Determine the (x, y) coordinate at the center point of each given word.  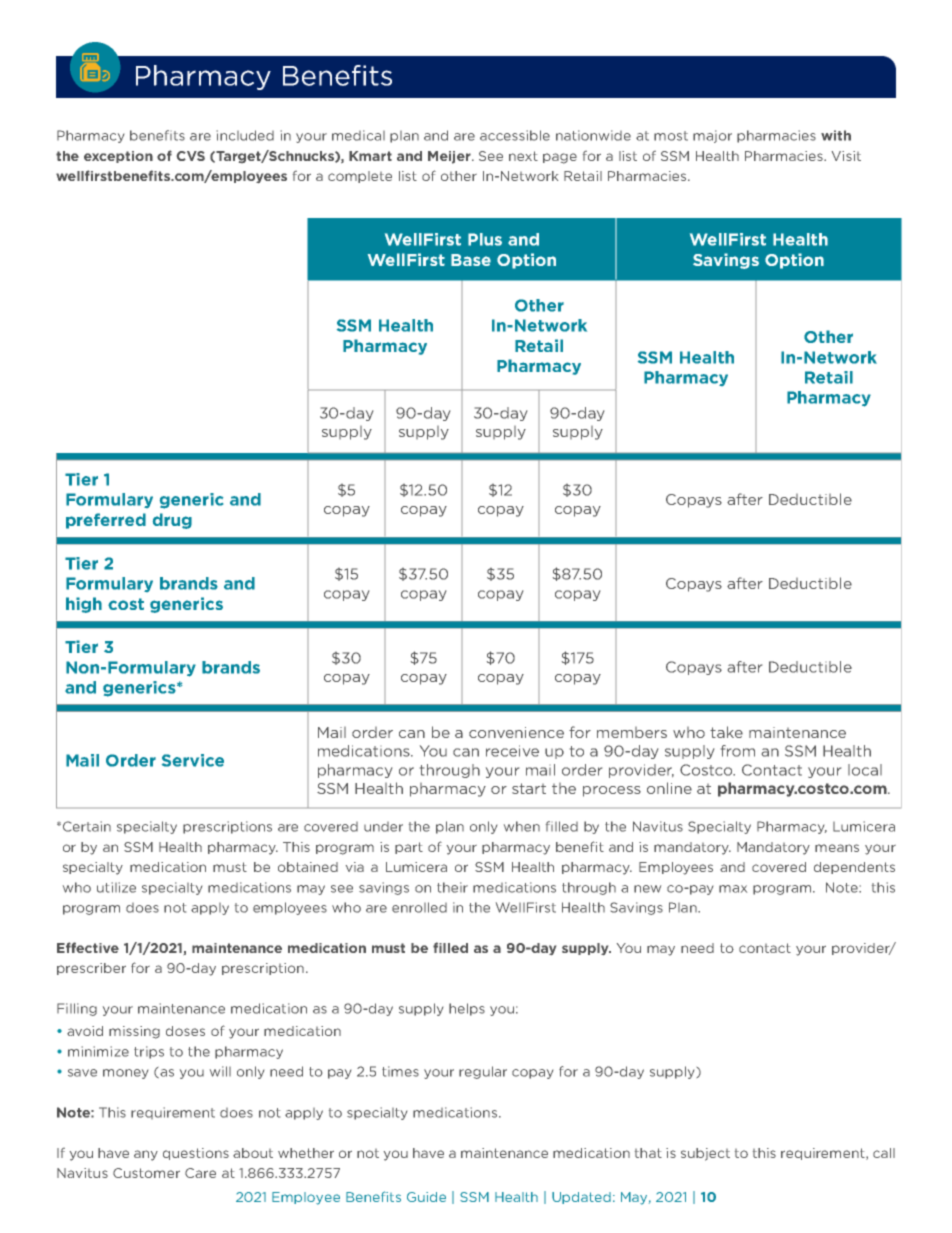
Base (471, 260)
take (726, 732)
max (733, 889)
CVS (191, 156)
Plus (485, 239)
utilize (116, 887)
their (452, 887)
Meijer (450, 157)
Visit (846, 156)
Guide (426, 1197)
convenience (516, 732)
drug (172, 521)
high (84, 605)
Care (200, 1173)
